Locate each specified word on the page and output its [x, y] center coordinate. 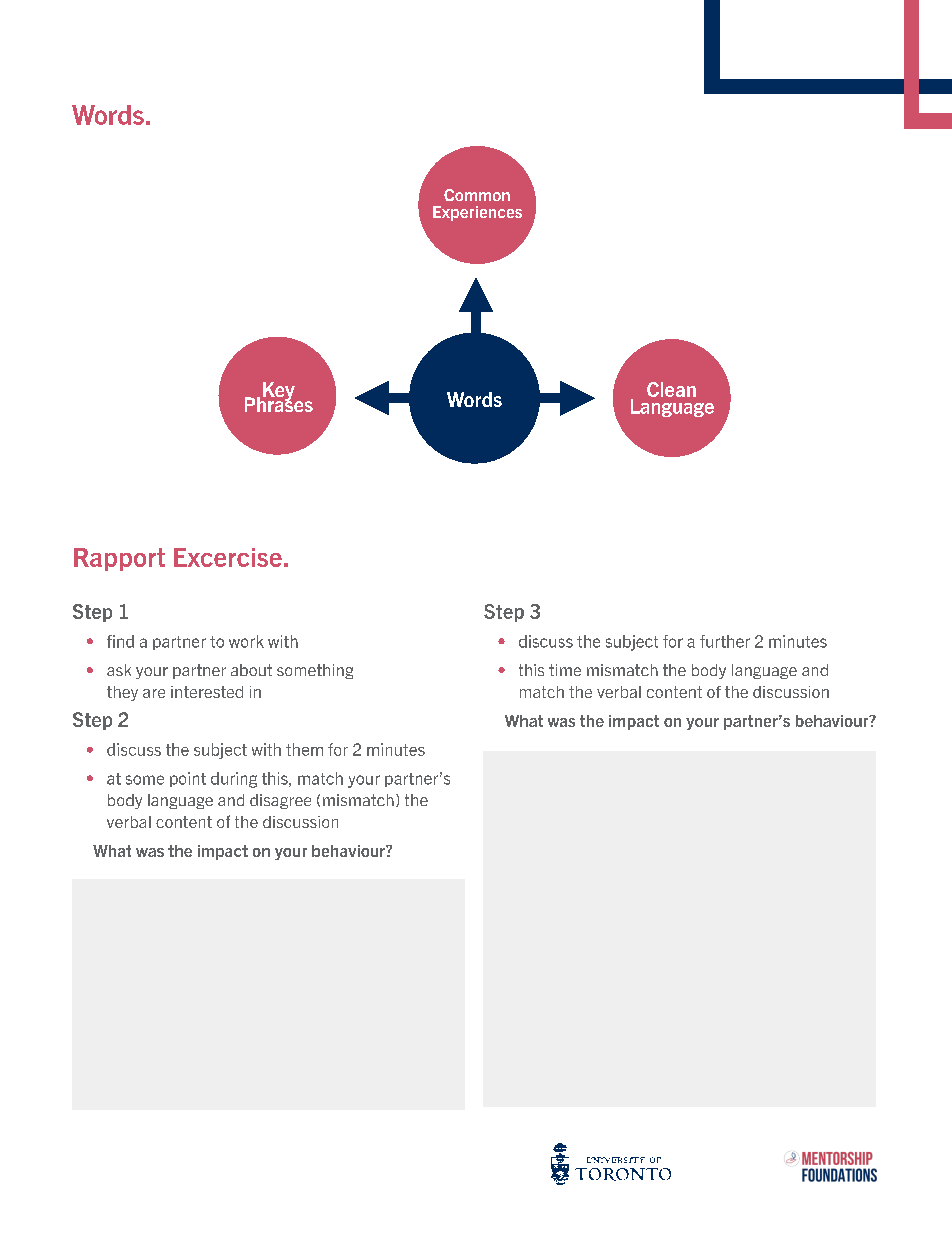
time [565, 670]
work [246, 641]
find [120, 641]
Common [477, 195]
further [725, 641]
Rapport [119, 559]
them [304, 749]
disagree [280, 801]
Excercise [228, 557]
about [251, 670]
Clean [671, 389]
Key [279, 392]
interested [207, 692]
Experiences [477, 213]
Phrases [279, 403]
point [188, 779]
